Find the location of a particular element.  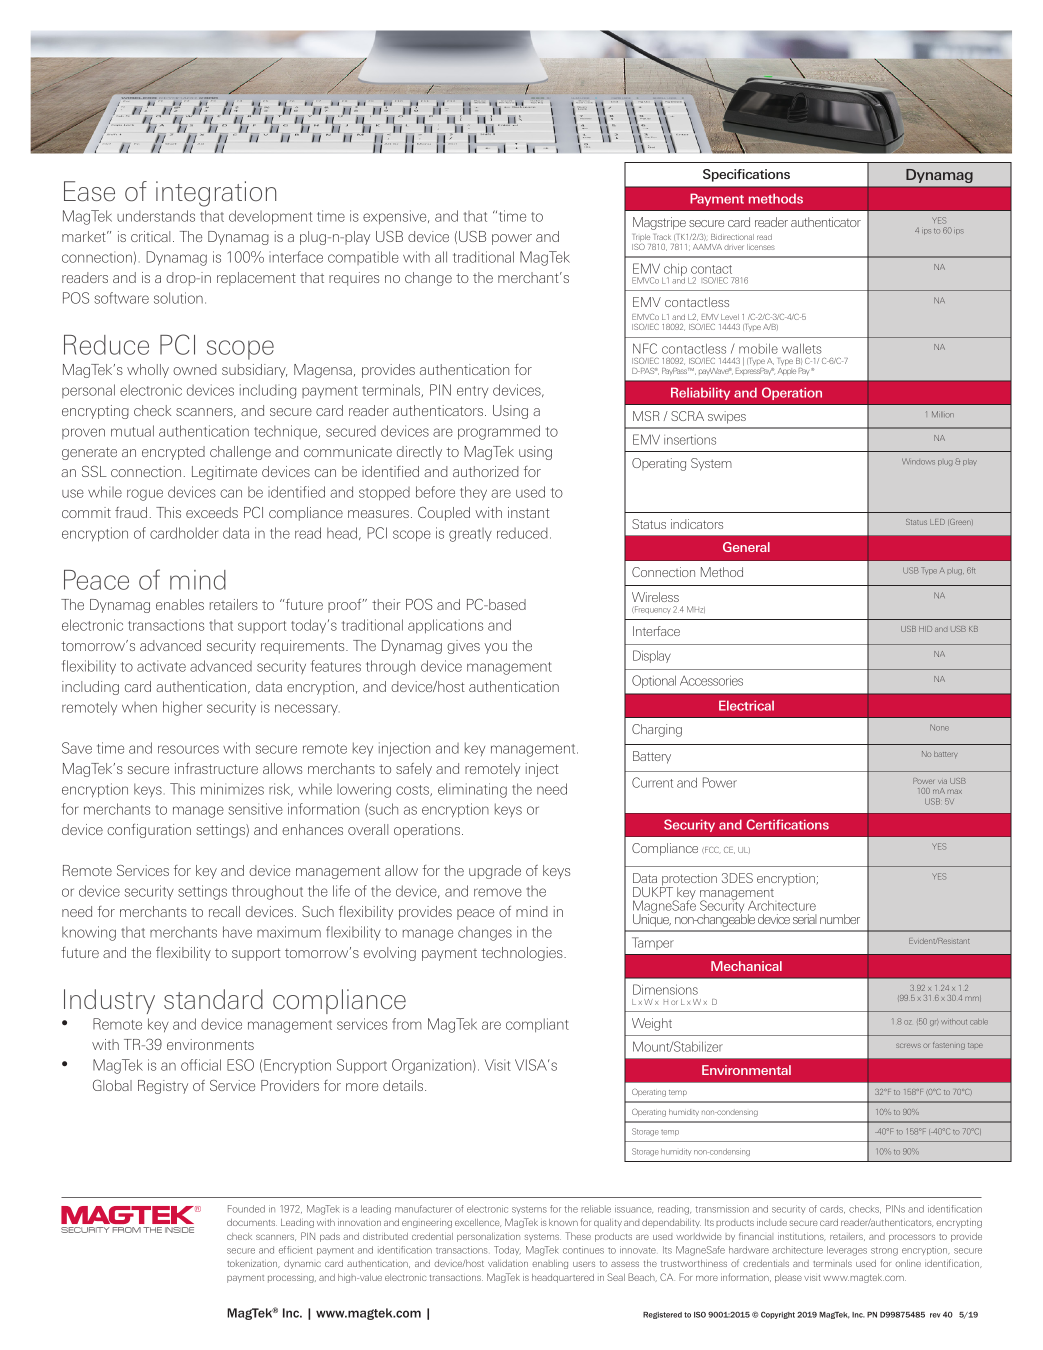

Million is located at coordinates (943, 414).
